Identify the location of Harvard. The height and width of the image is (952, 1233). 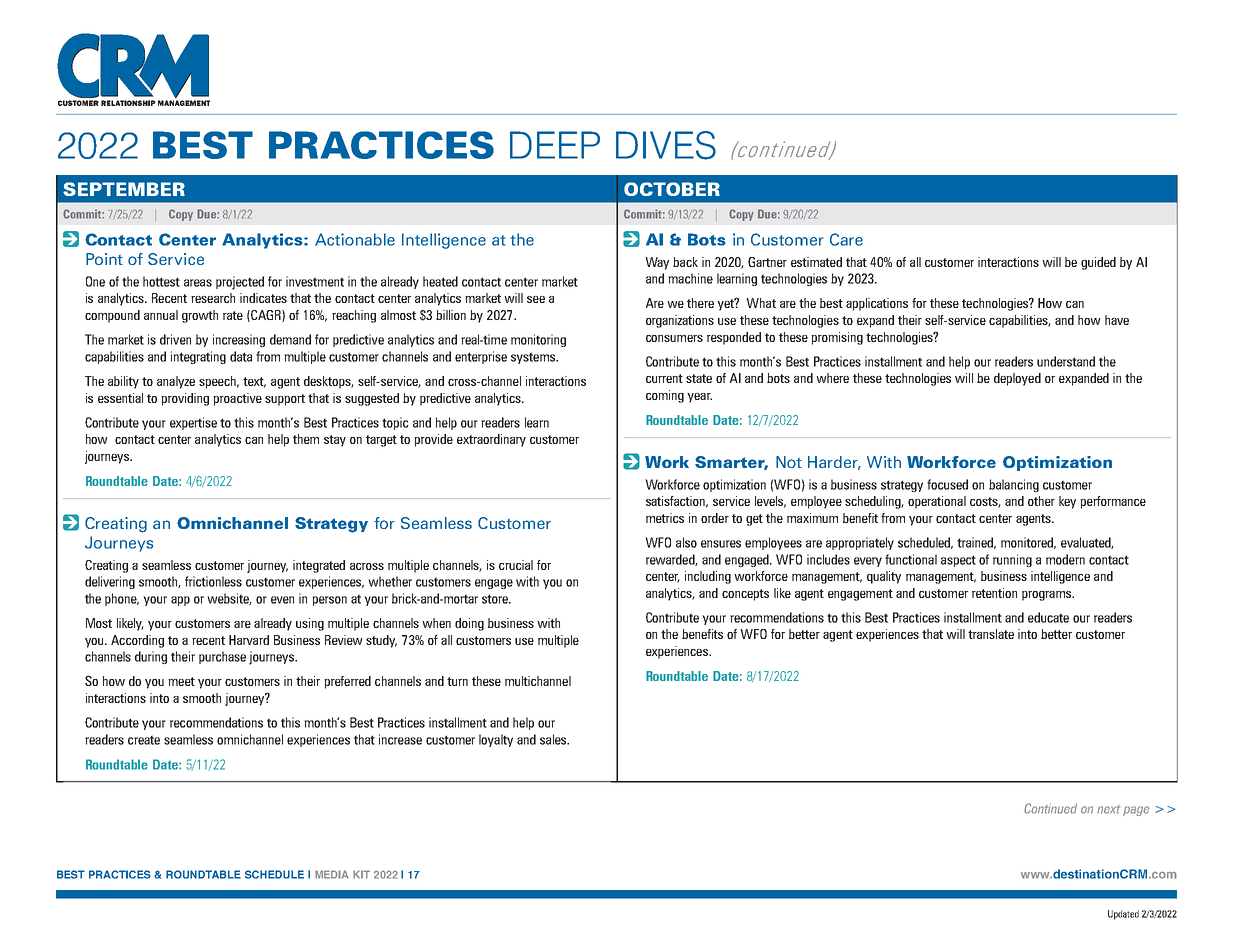
(249, 640).
